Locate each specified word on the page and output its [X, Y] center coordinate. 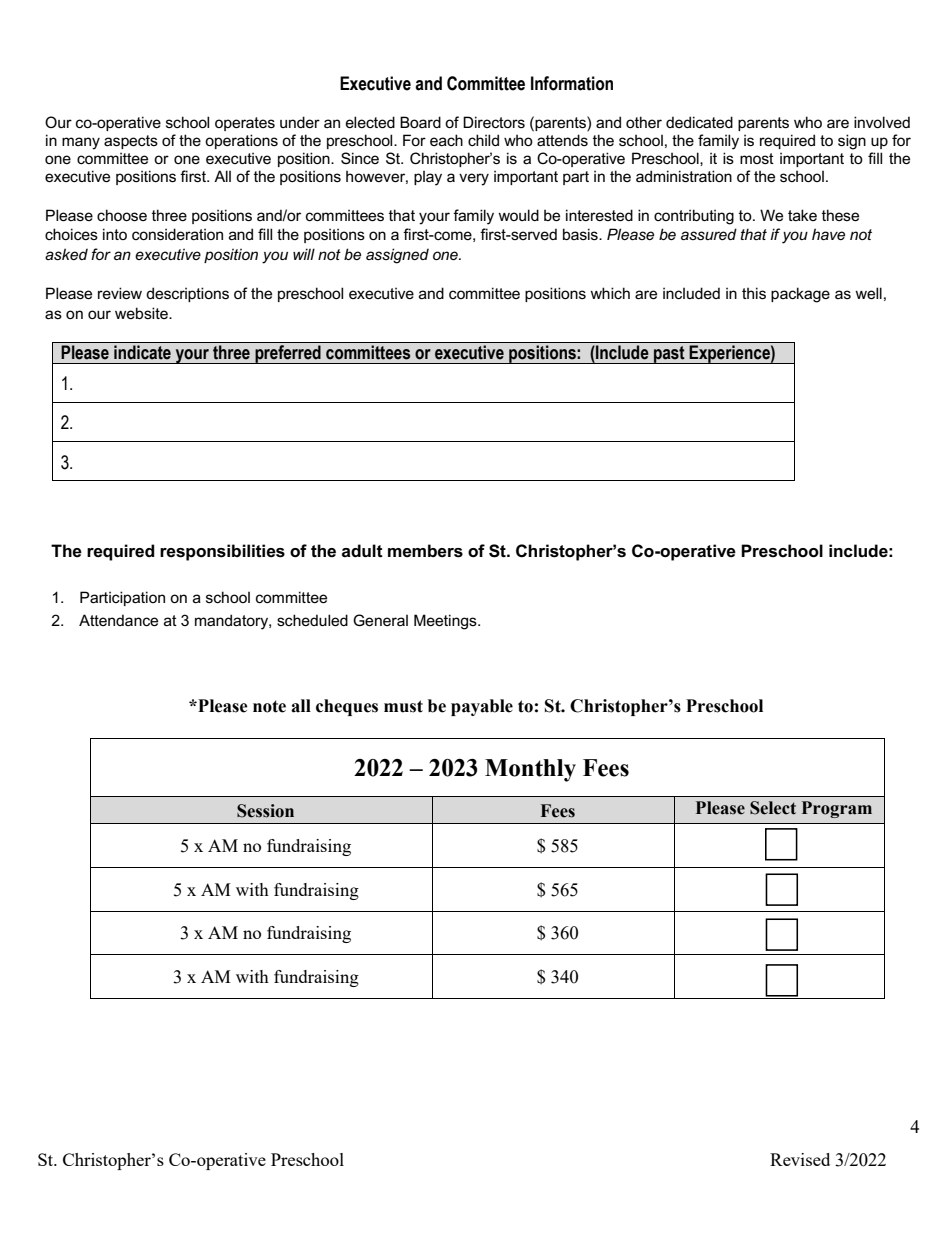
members [425, 551]
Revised [800, 1159]
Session [265, 811]
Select [773, 808]
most [757, 158]
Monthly [530, 770]
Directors [494, 122]
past [669, 355]
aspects [131, 142]
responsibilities [222, 552]
